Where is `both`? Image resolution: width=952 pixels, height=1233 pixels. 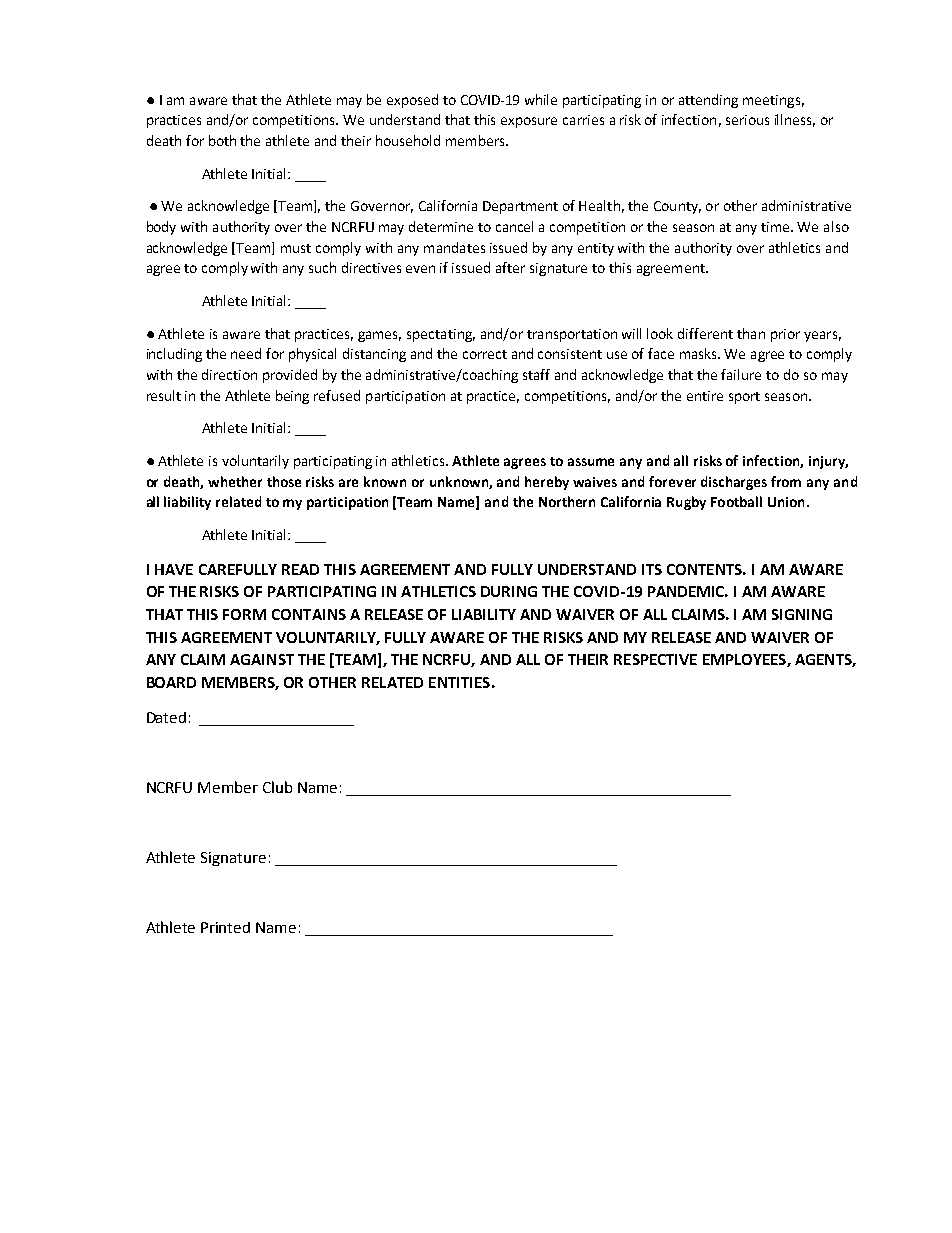 both is located at coordinates (222, 140).
